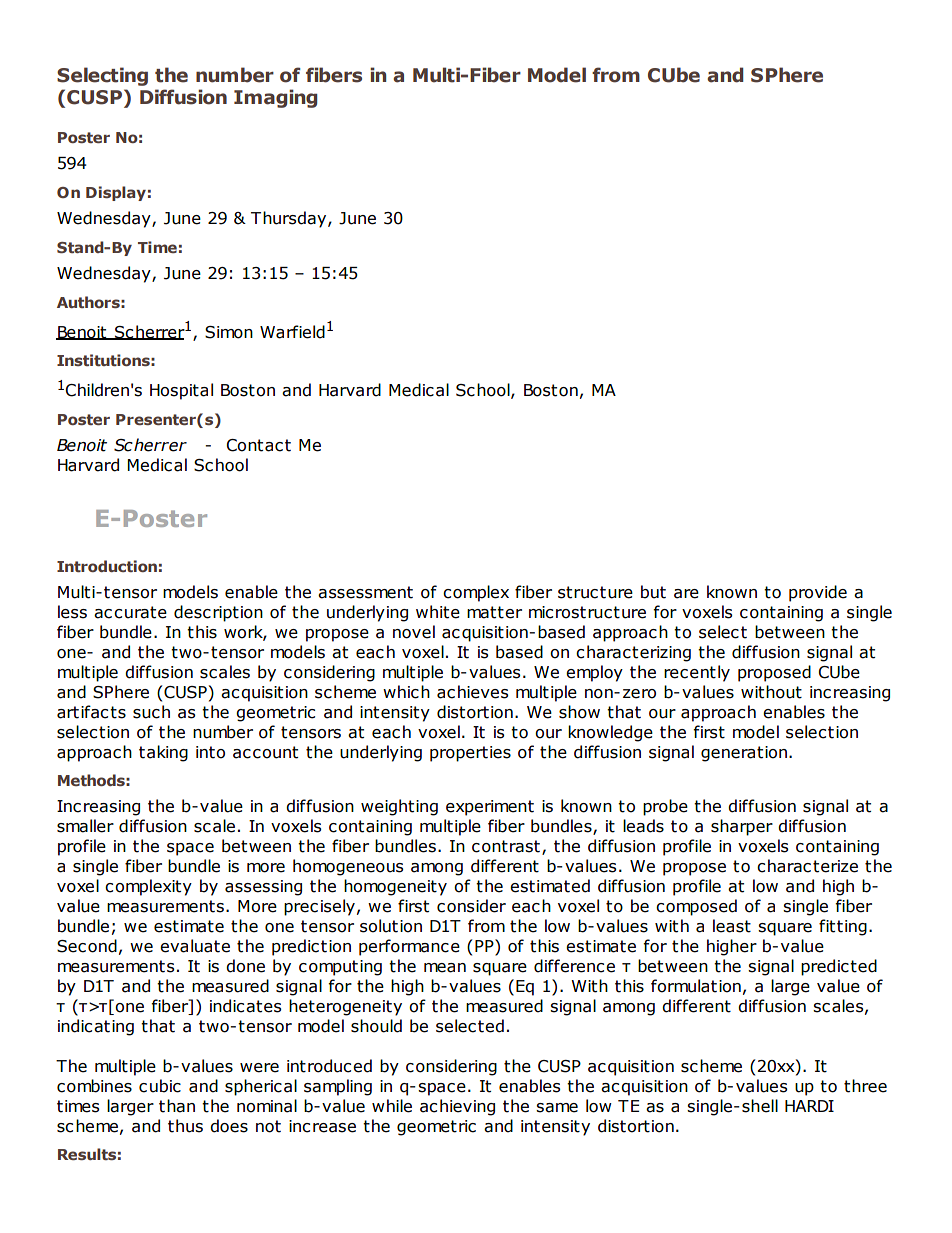 The image size is (952, 1233). I want to click on provide, so click(818, 593).
